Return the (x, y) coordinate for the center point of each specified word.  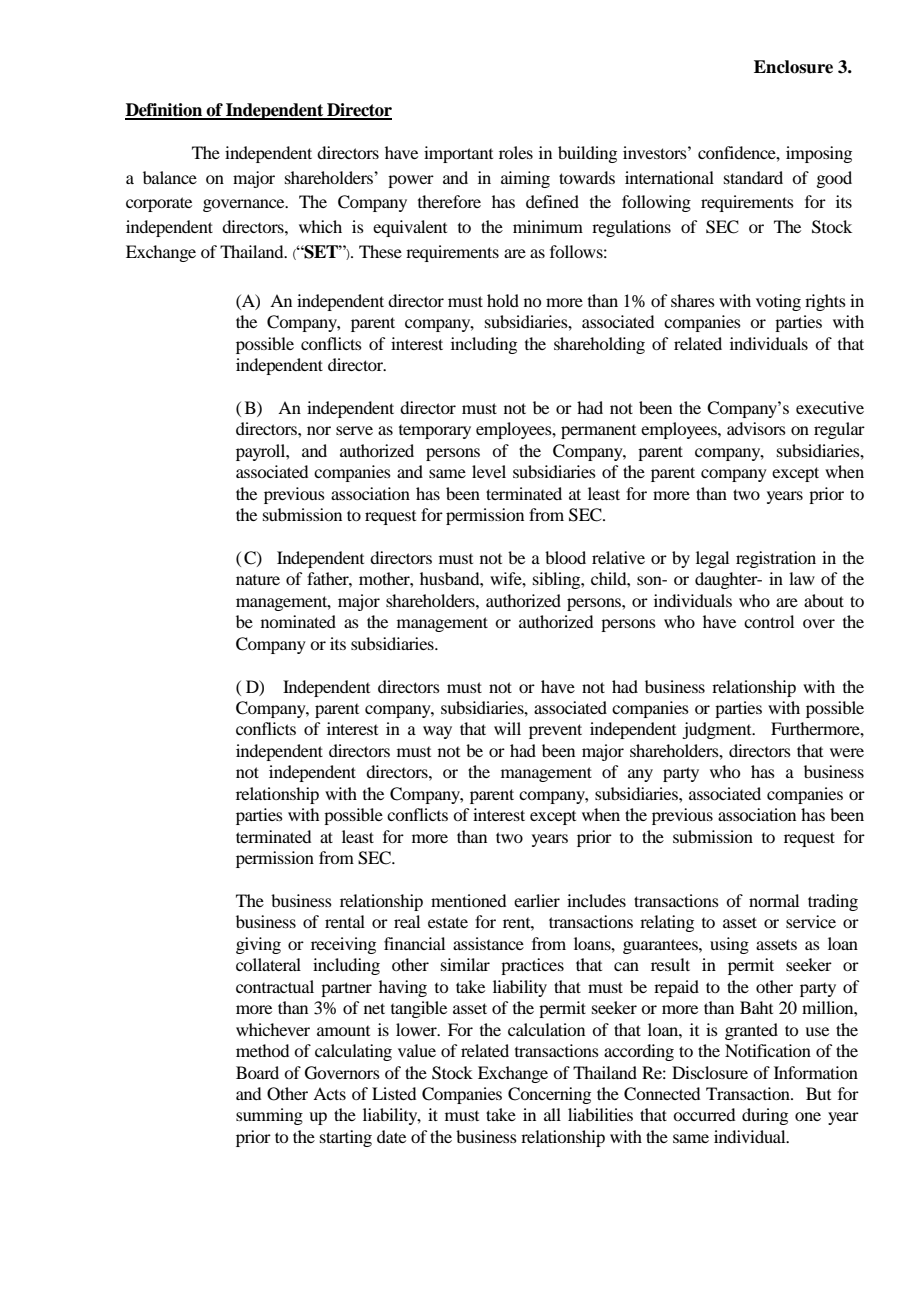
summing (269, 1116)
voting (778, 302)
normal (774, 900)
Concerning (549, 1095)
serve (354, 430)
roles (516, 152)
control (769, 621)
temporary (435, 432)
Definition (165, 111)
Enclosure (793, 67)
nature (258, 580)
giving (258, 945)
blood (565, 557)
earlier (537, 900)
